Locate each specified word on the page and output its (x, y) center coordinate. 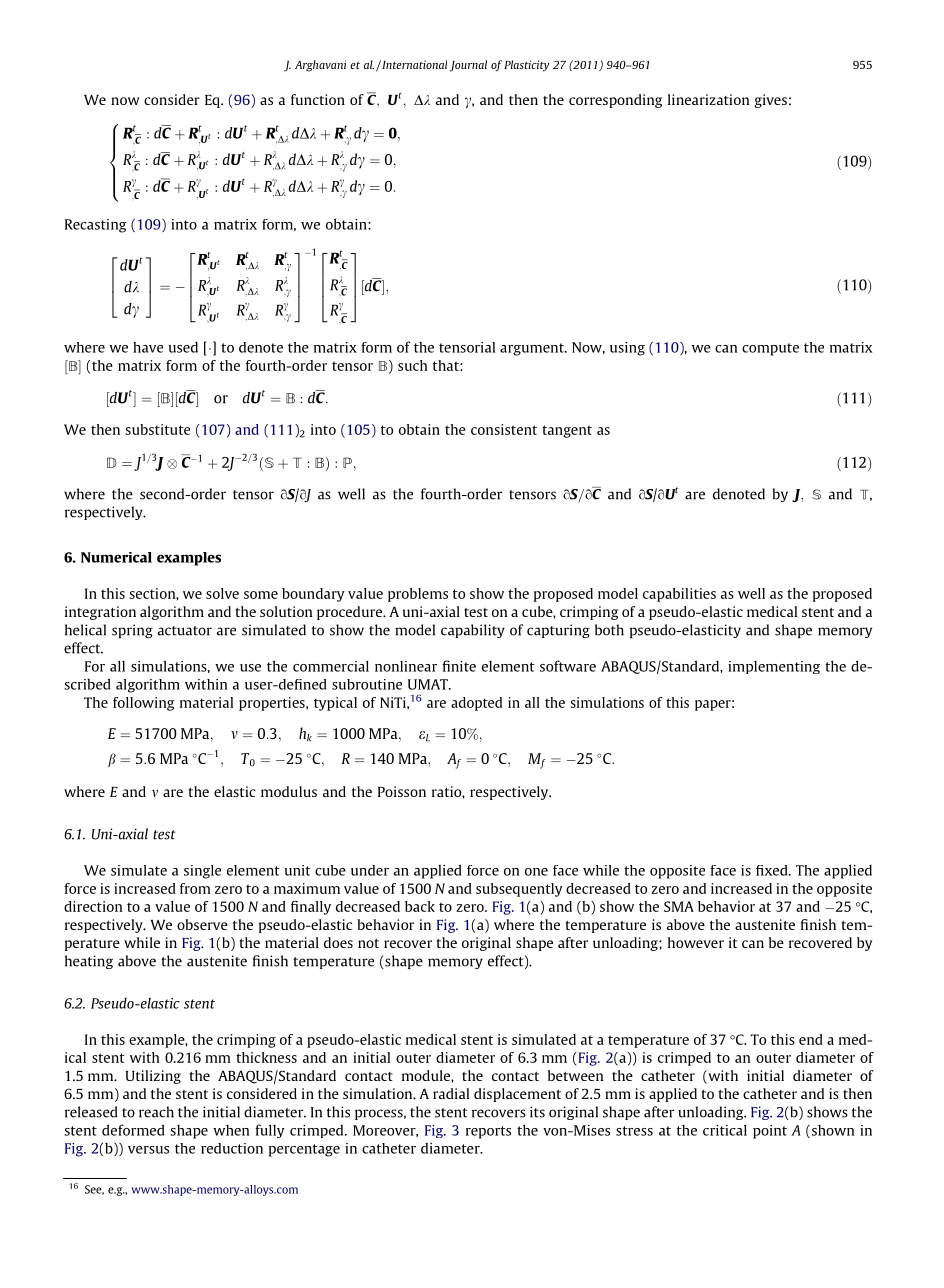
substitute (157, 429)
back (420, 906)
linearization (708, 99)
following (143, 704)
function (318, 99)
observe (202, 924)
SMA (679, 906)
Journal (468, 66)
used (183, 347)
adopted (476, 704)
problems (418, 595)
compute (770, 349)
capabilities (679, 595)
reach (156, 1112)
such (412, 365)
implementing (774, 667)
